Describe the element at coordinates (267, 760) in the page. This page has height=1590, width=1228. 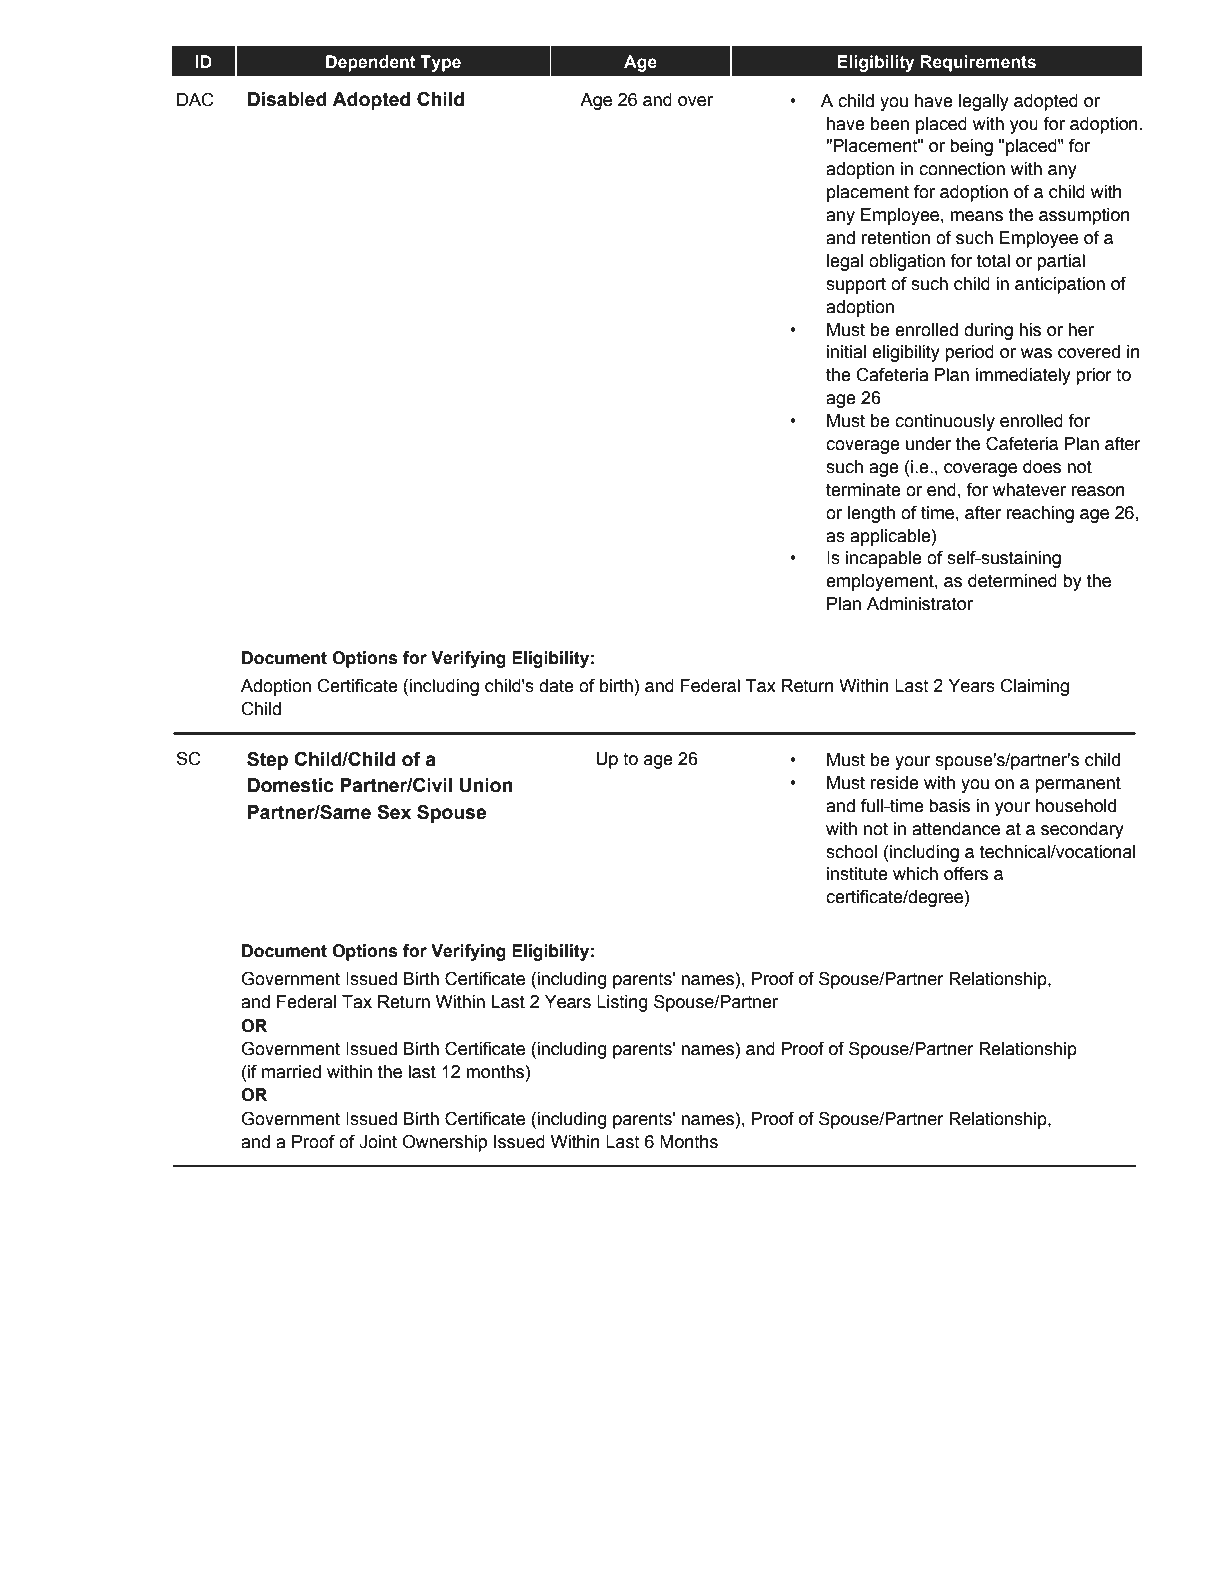
I see `Step` at that location.
